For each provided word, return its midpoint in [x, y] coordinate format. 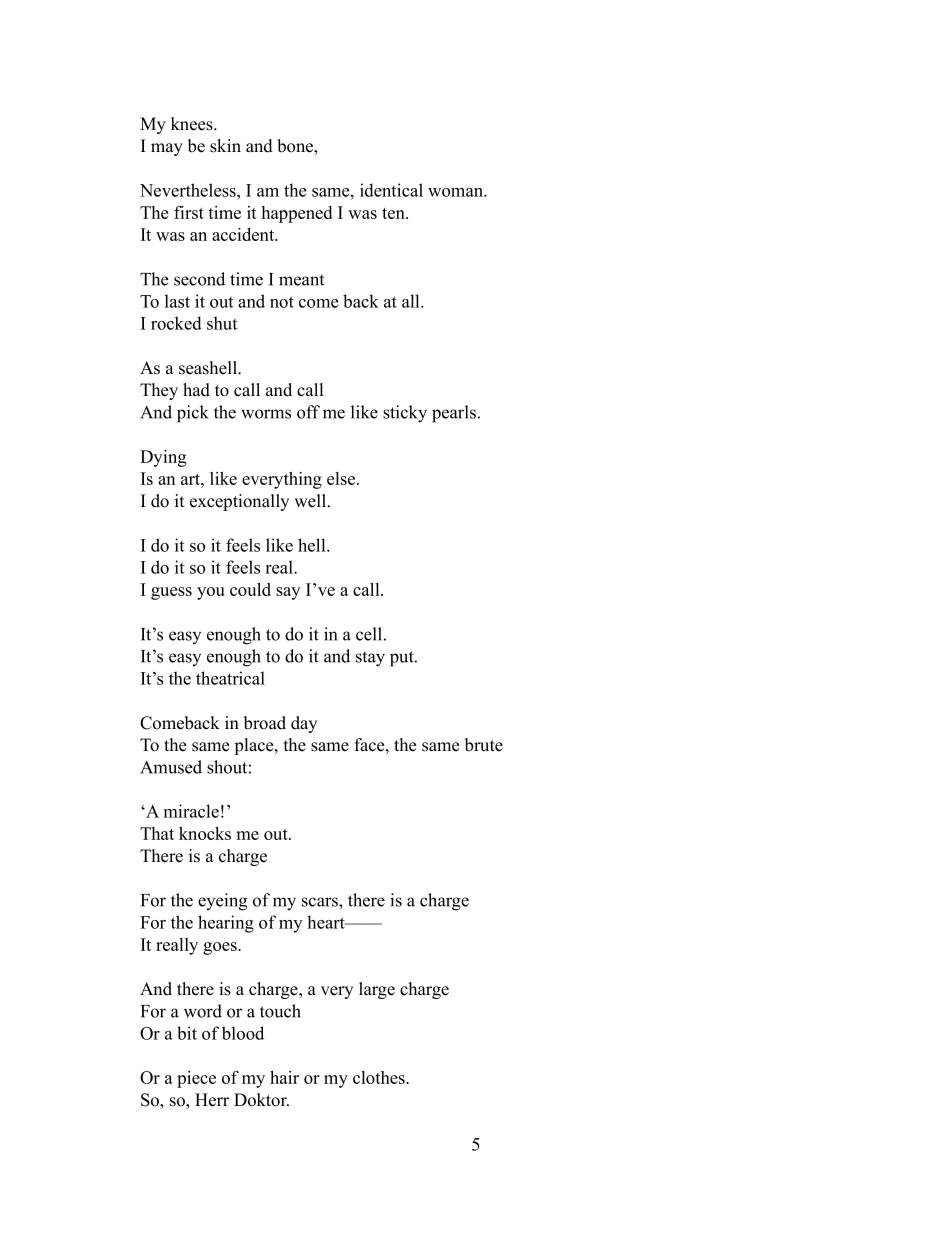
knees [193, 124]
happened [296, 214]
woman [456, 192]
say [288, 593]
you [210, 593]
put [403, 659]
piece [196, 1079]
